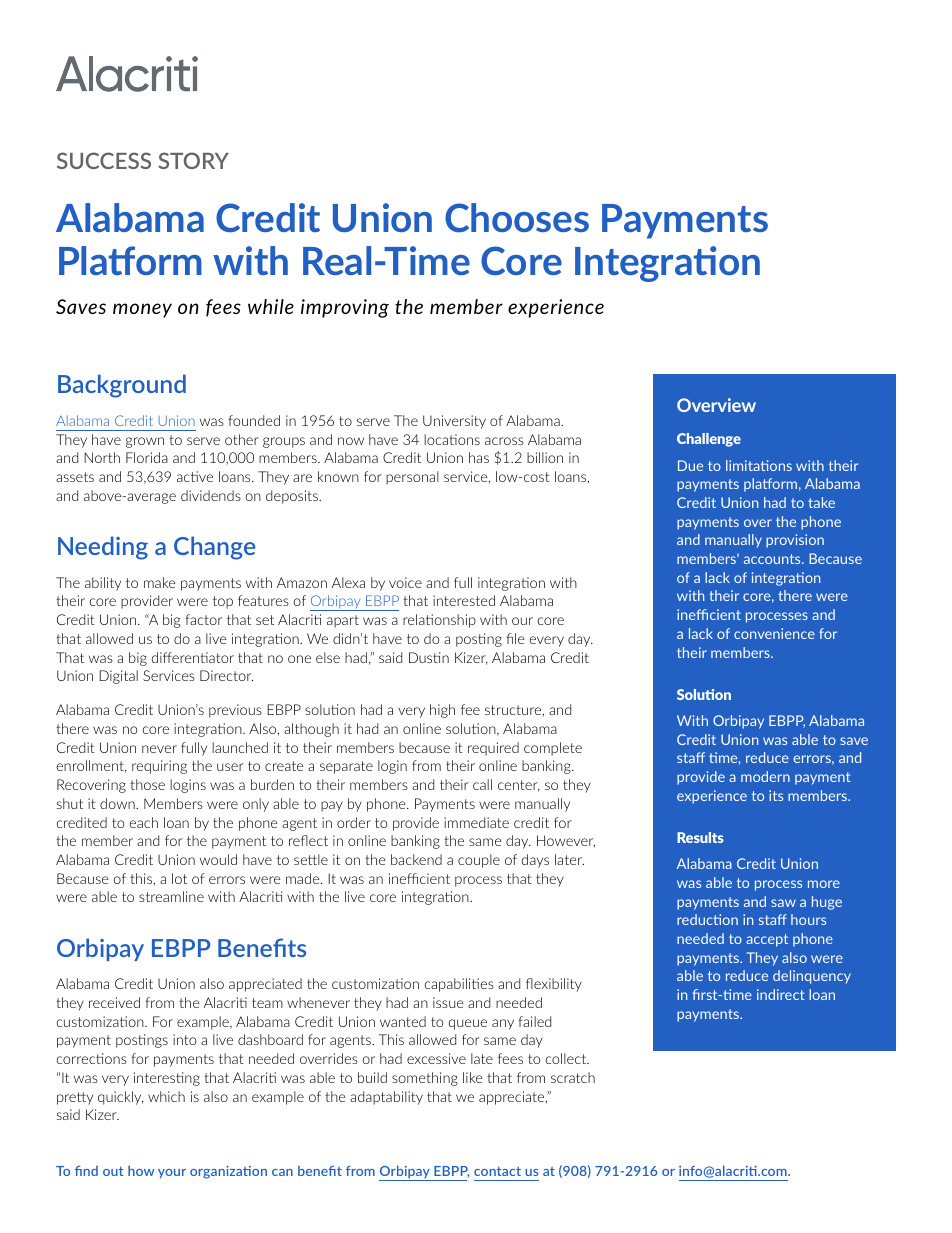 The width and height of the screenshot is (952, 1233). I want to click on reduction, so click(707, 919).
